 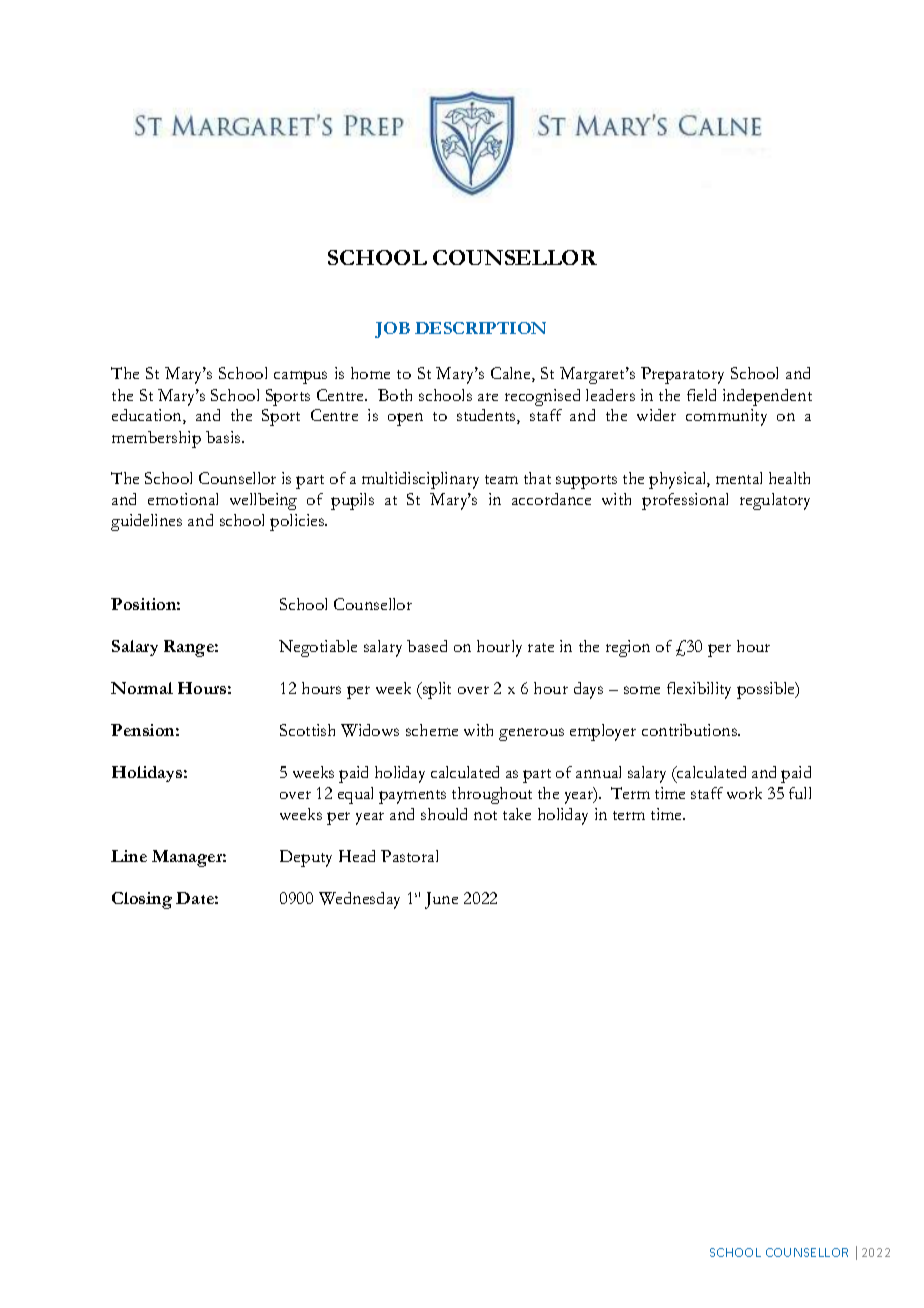 I want to click on Scottish, so click(x=307, y=730).
